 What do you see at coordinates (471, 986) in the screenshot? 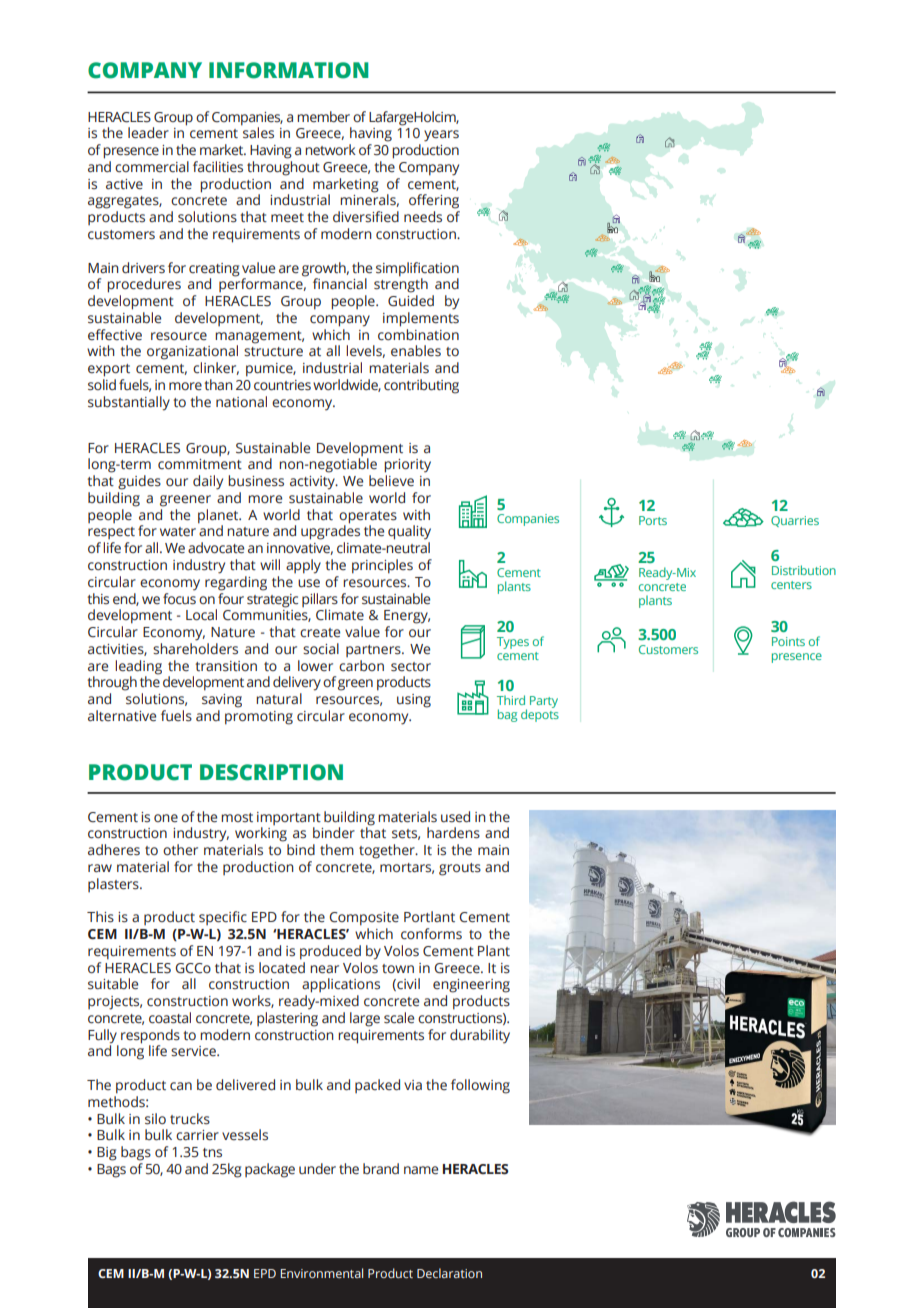
I see `engineering` at bounding box center [471, 986].
